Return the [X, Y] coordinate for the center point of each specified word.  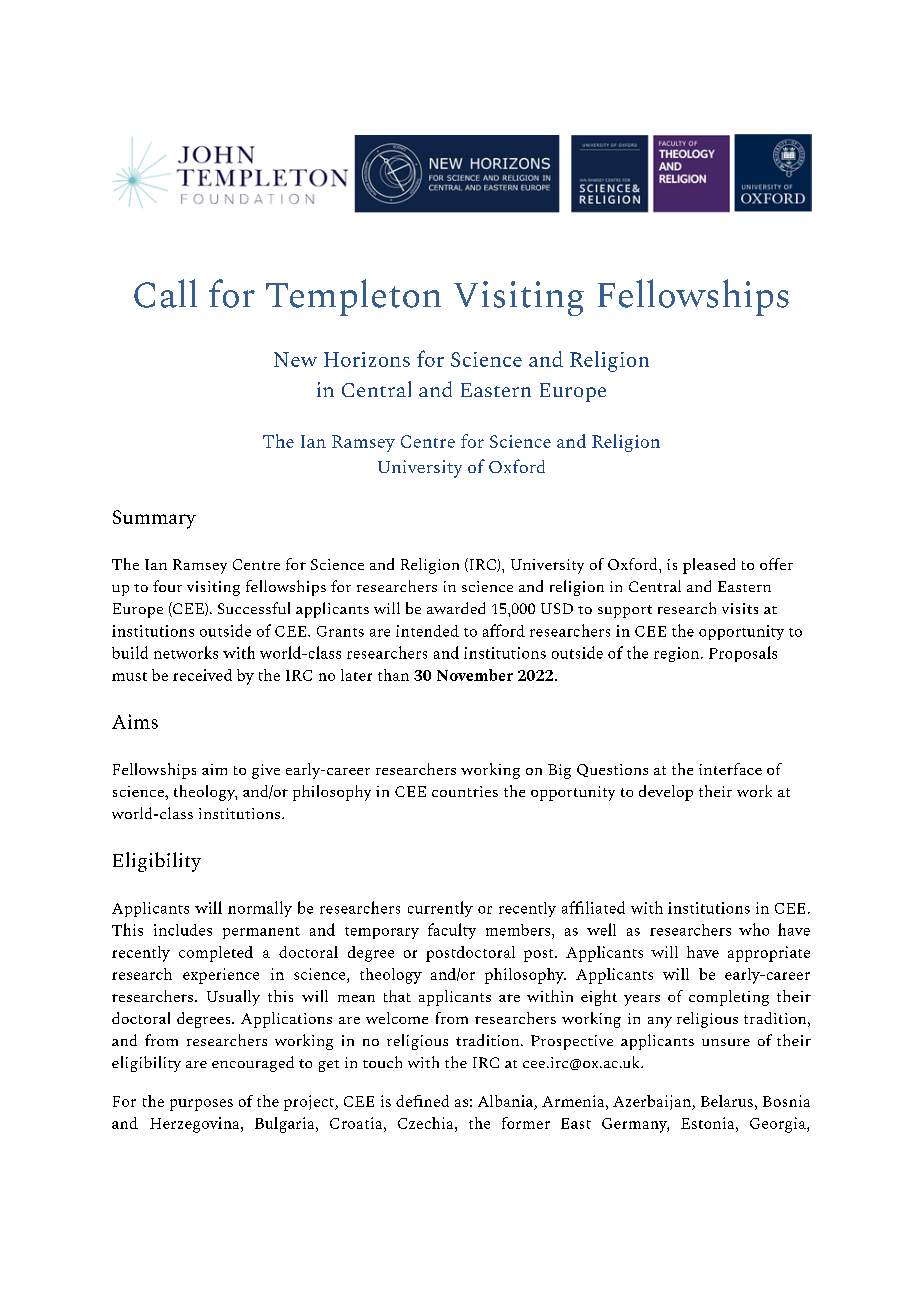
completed [216, 954]
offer [776, 564]
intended [427, 631]
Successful [254, 608]
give [266, 771]
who [754, 929]
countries [465, 791]
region [678, 654]
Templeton [353, 297]
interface [730, 769]
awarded [456, 608]
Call [165, 293]
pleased [709, 566]
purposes [201, 1105]
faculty [452, 931]
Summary [154, 519]
